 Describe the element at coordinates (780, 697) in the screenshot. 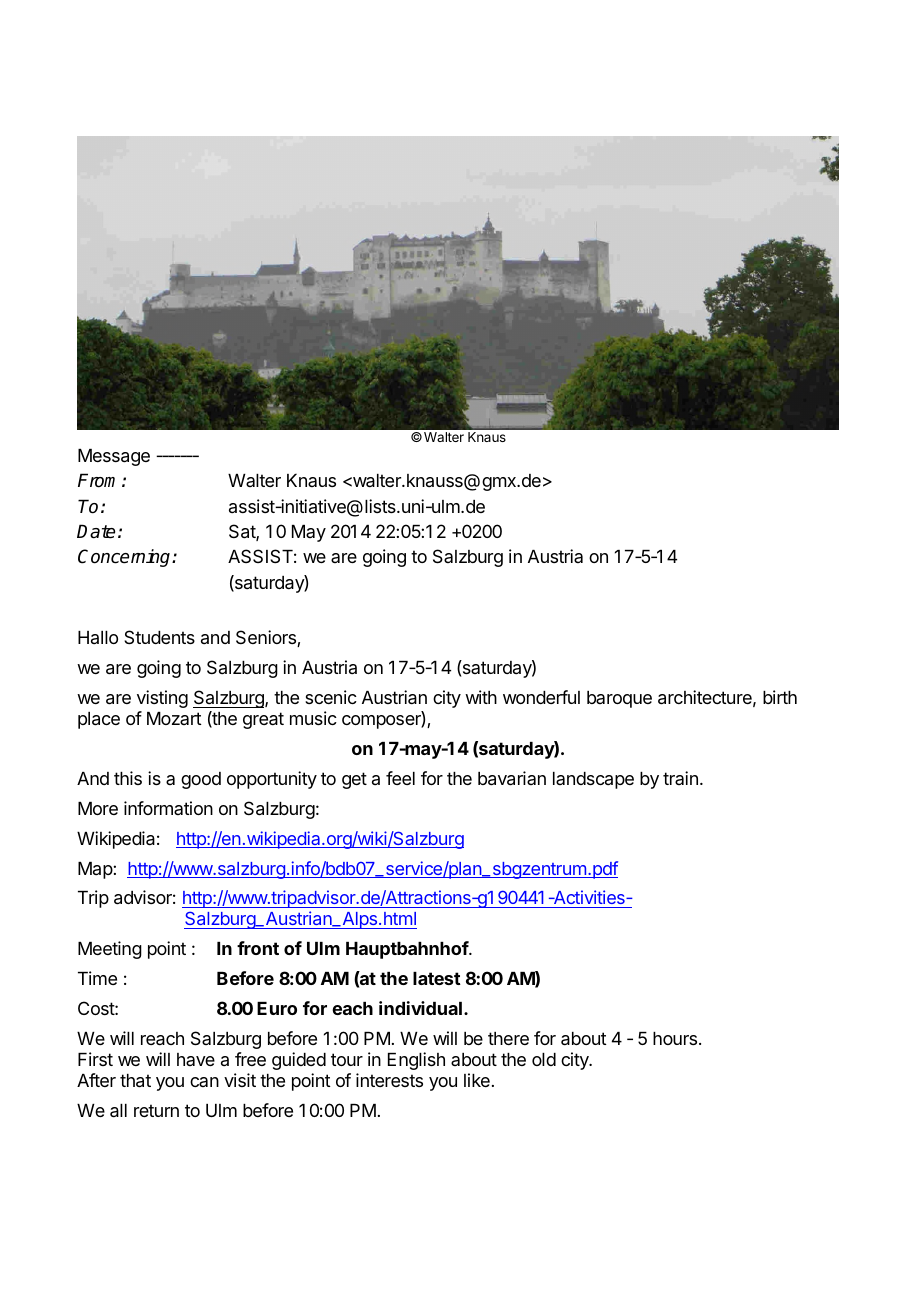

I see `birth` at that location.
